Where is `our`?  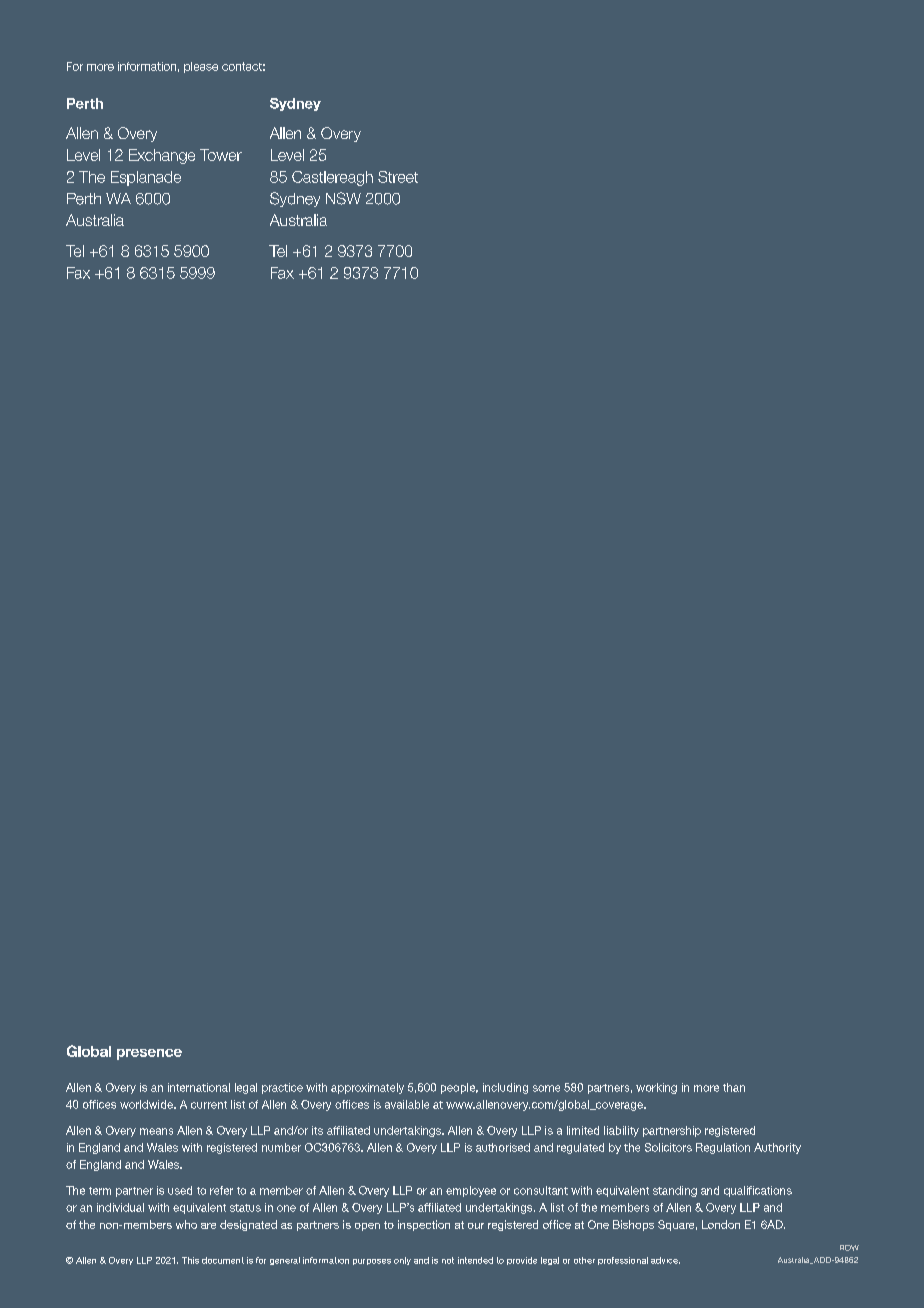 our is located at coordinates (476, 1226).
